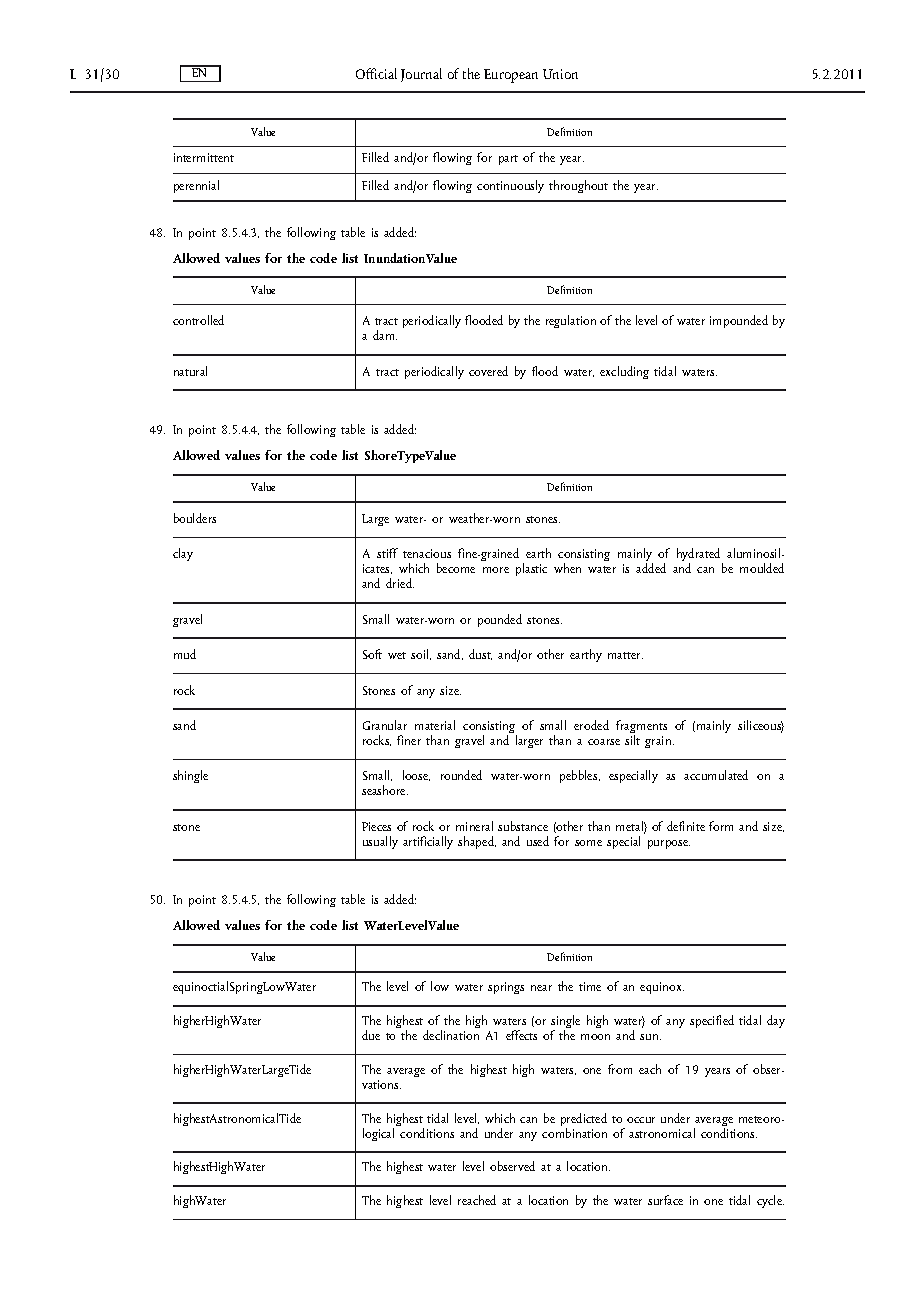  I want to click on mud, so click(185, 654).
